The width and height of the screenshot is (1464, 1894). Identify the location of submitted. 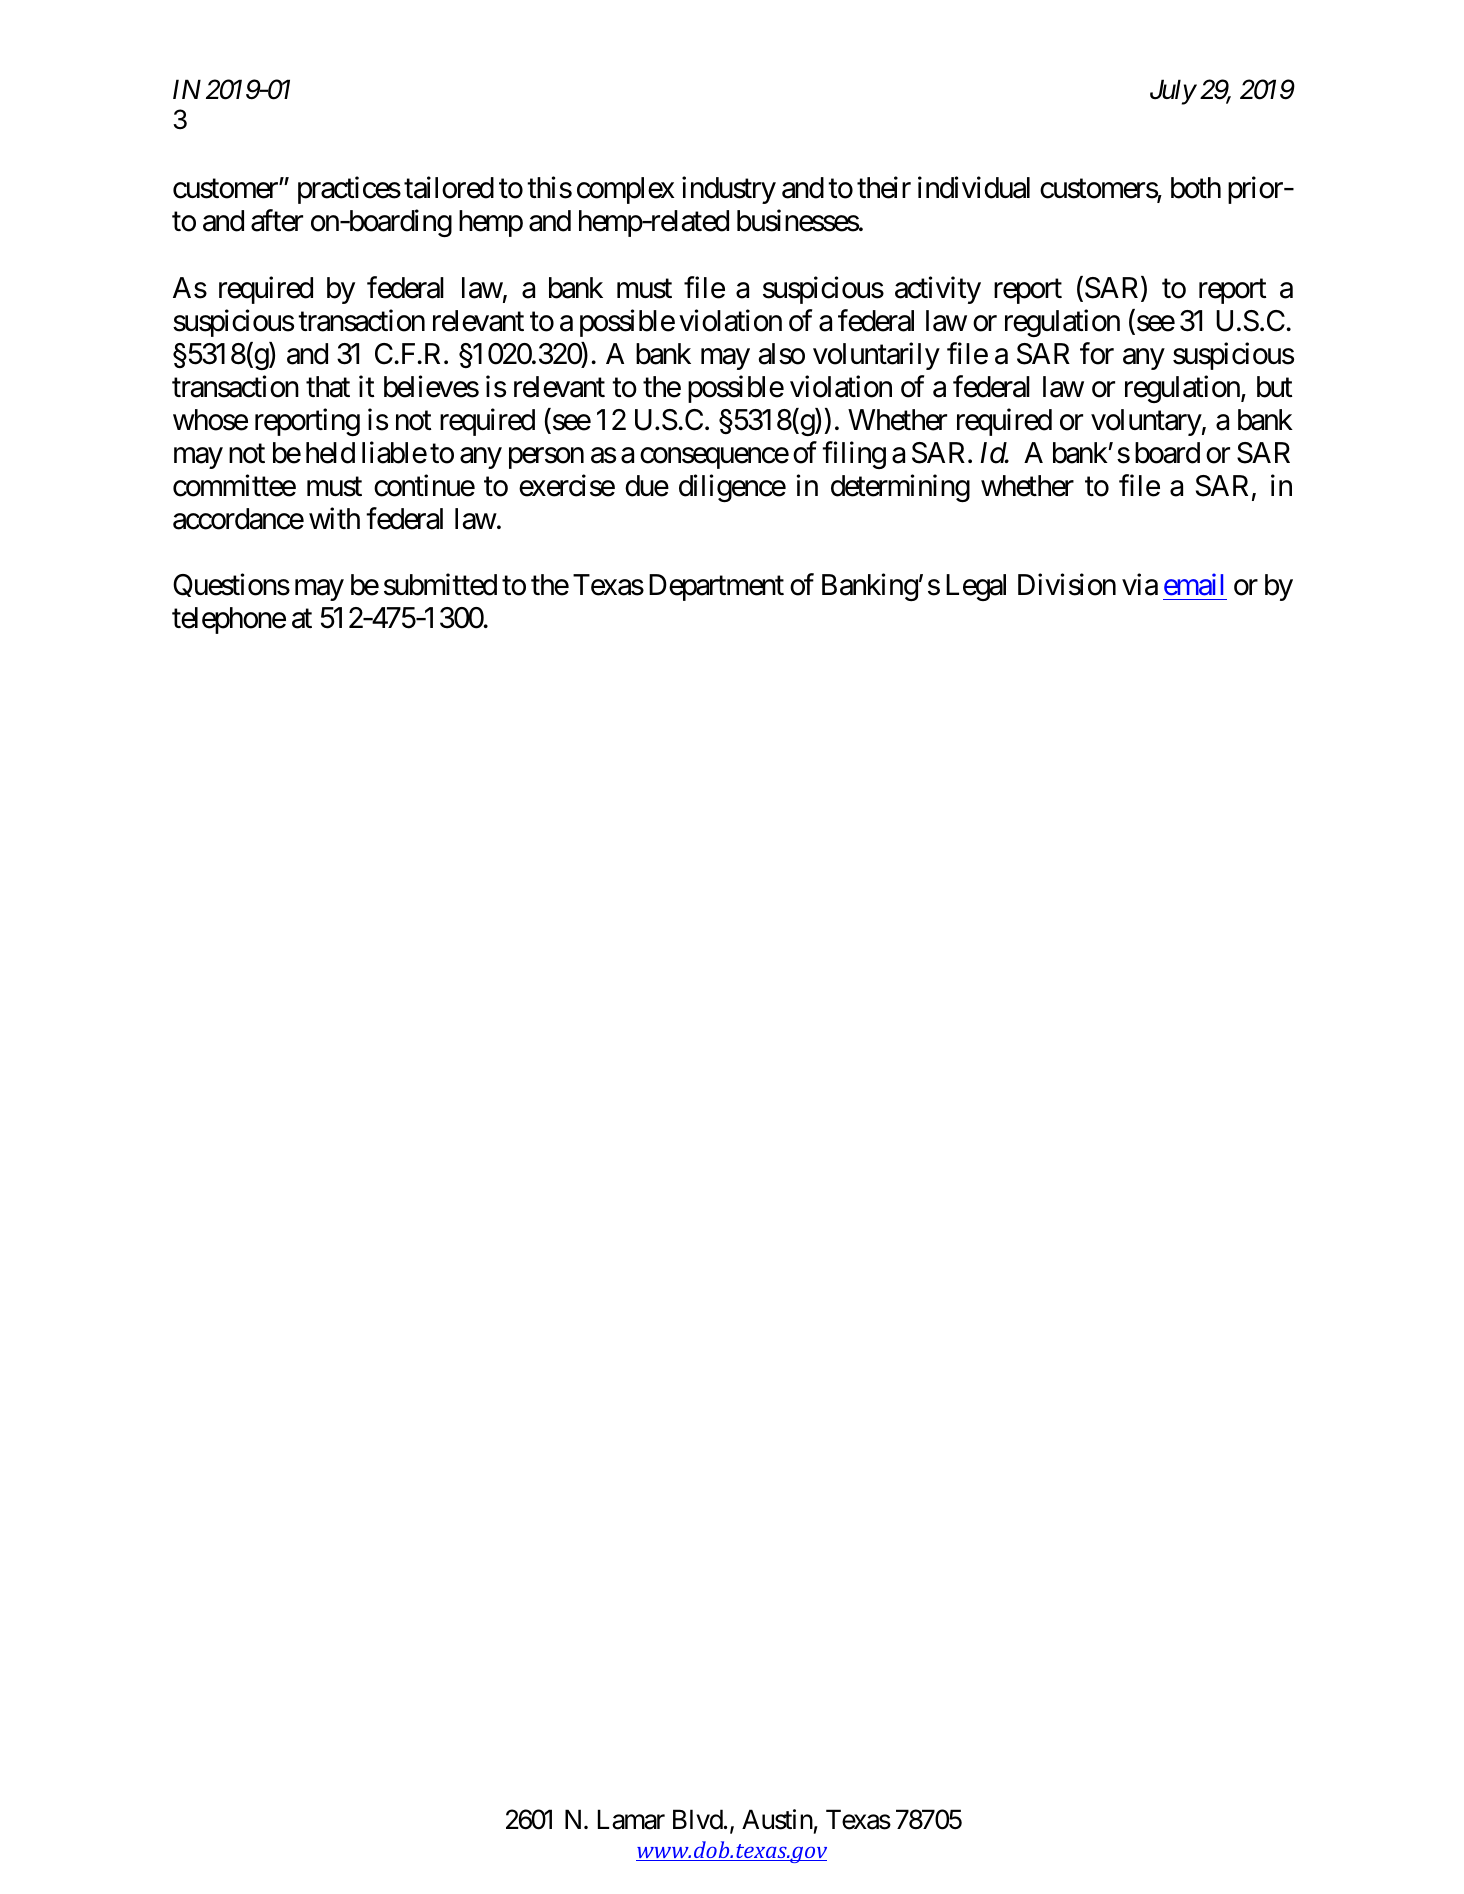
(440, 585).
